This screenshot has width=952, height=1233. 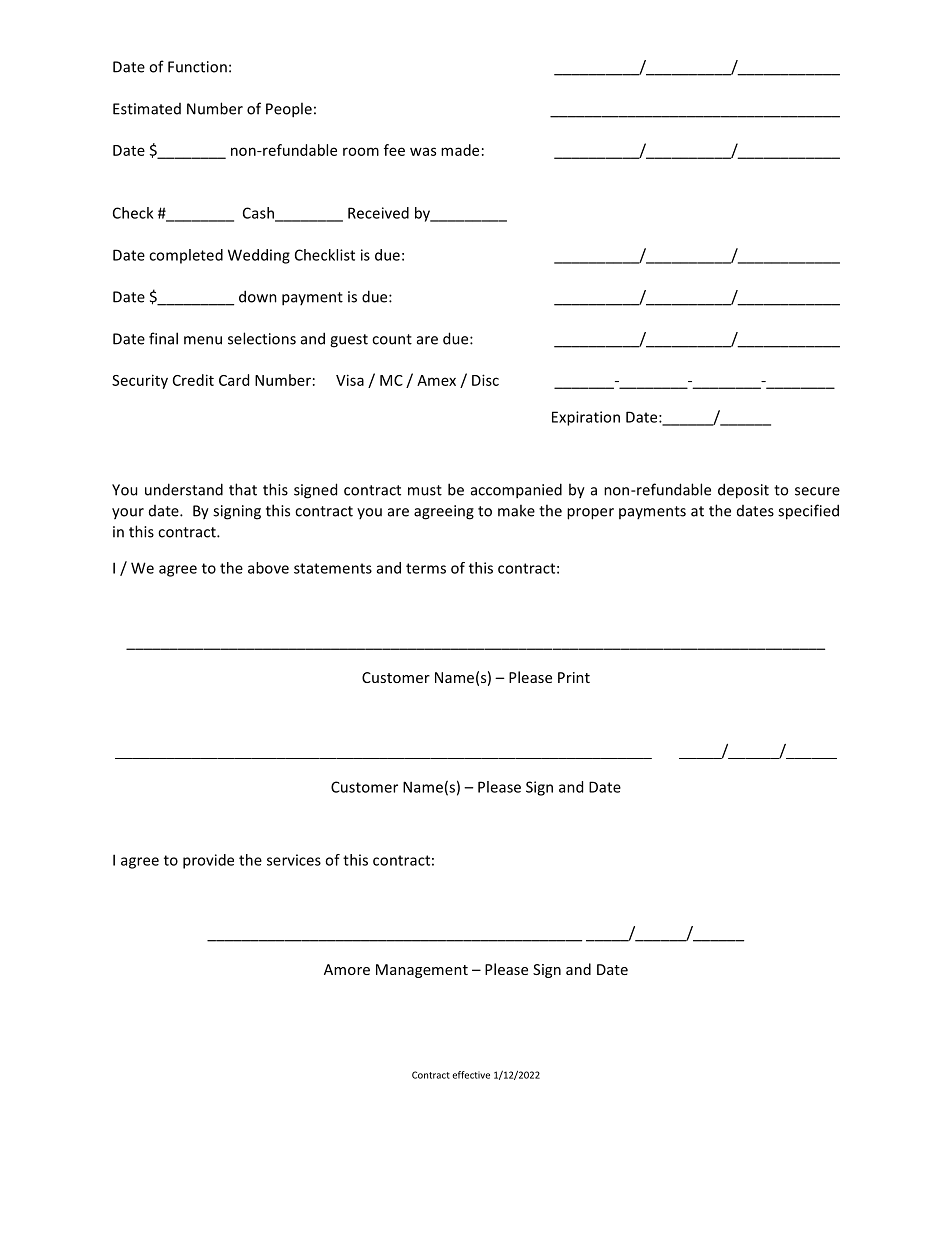 What do you see at coordinates (426, 568) in the screenshot?
I see `terms` at bounding box center [426, 568].
